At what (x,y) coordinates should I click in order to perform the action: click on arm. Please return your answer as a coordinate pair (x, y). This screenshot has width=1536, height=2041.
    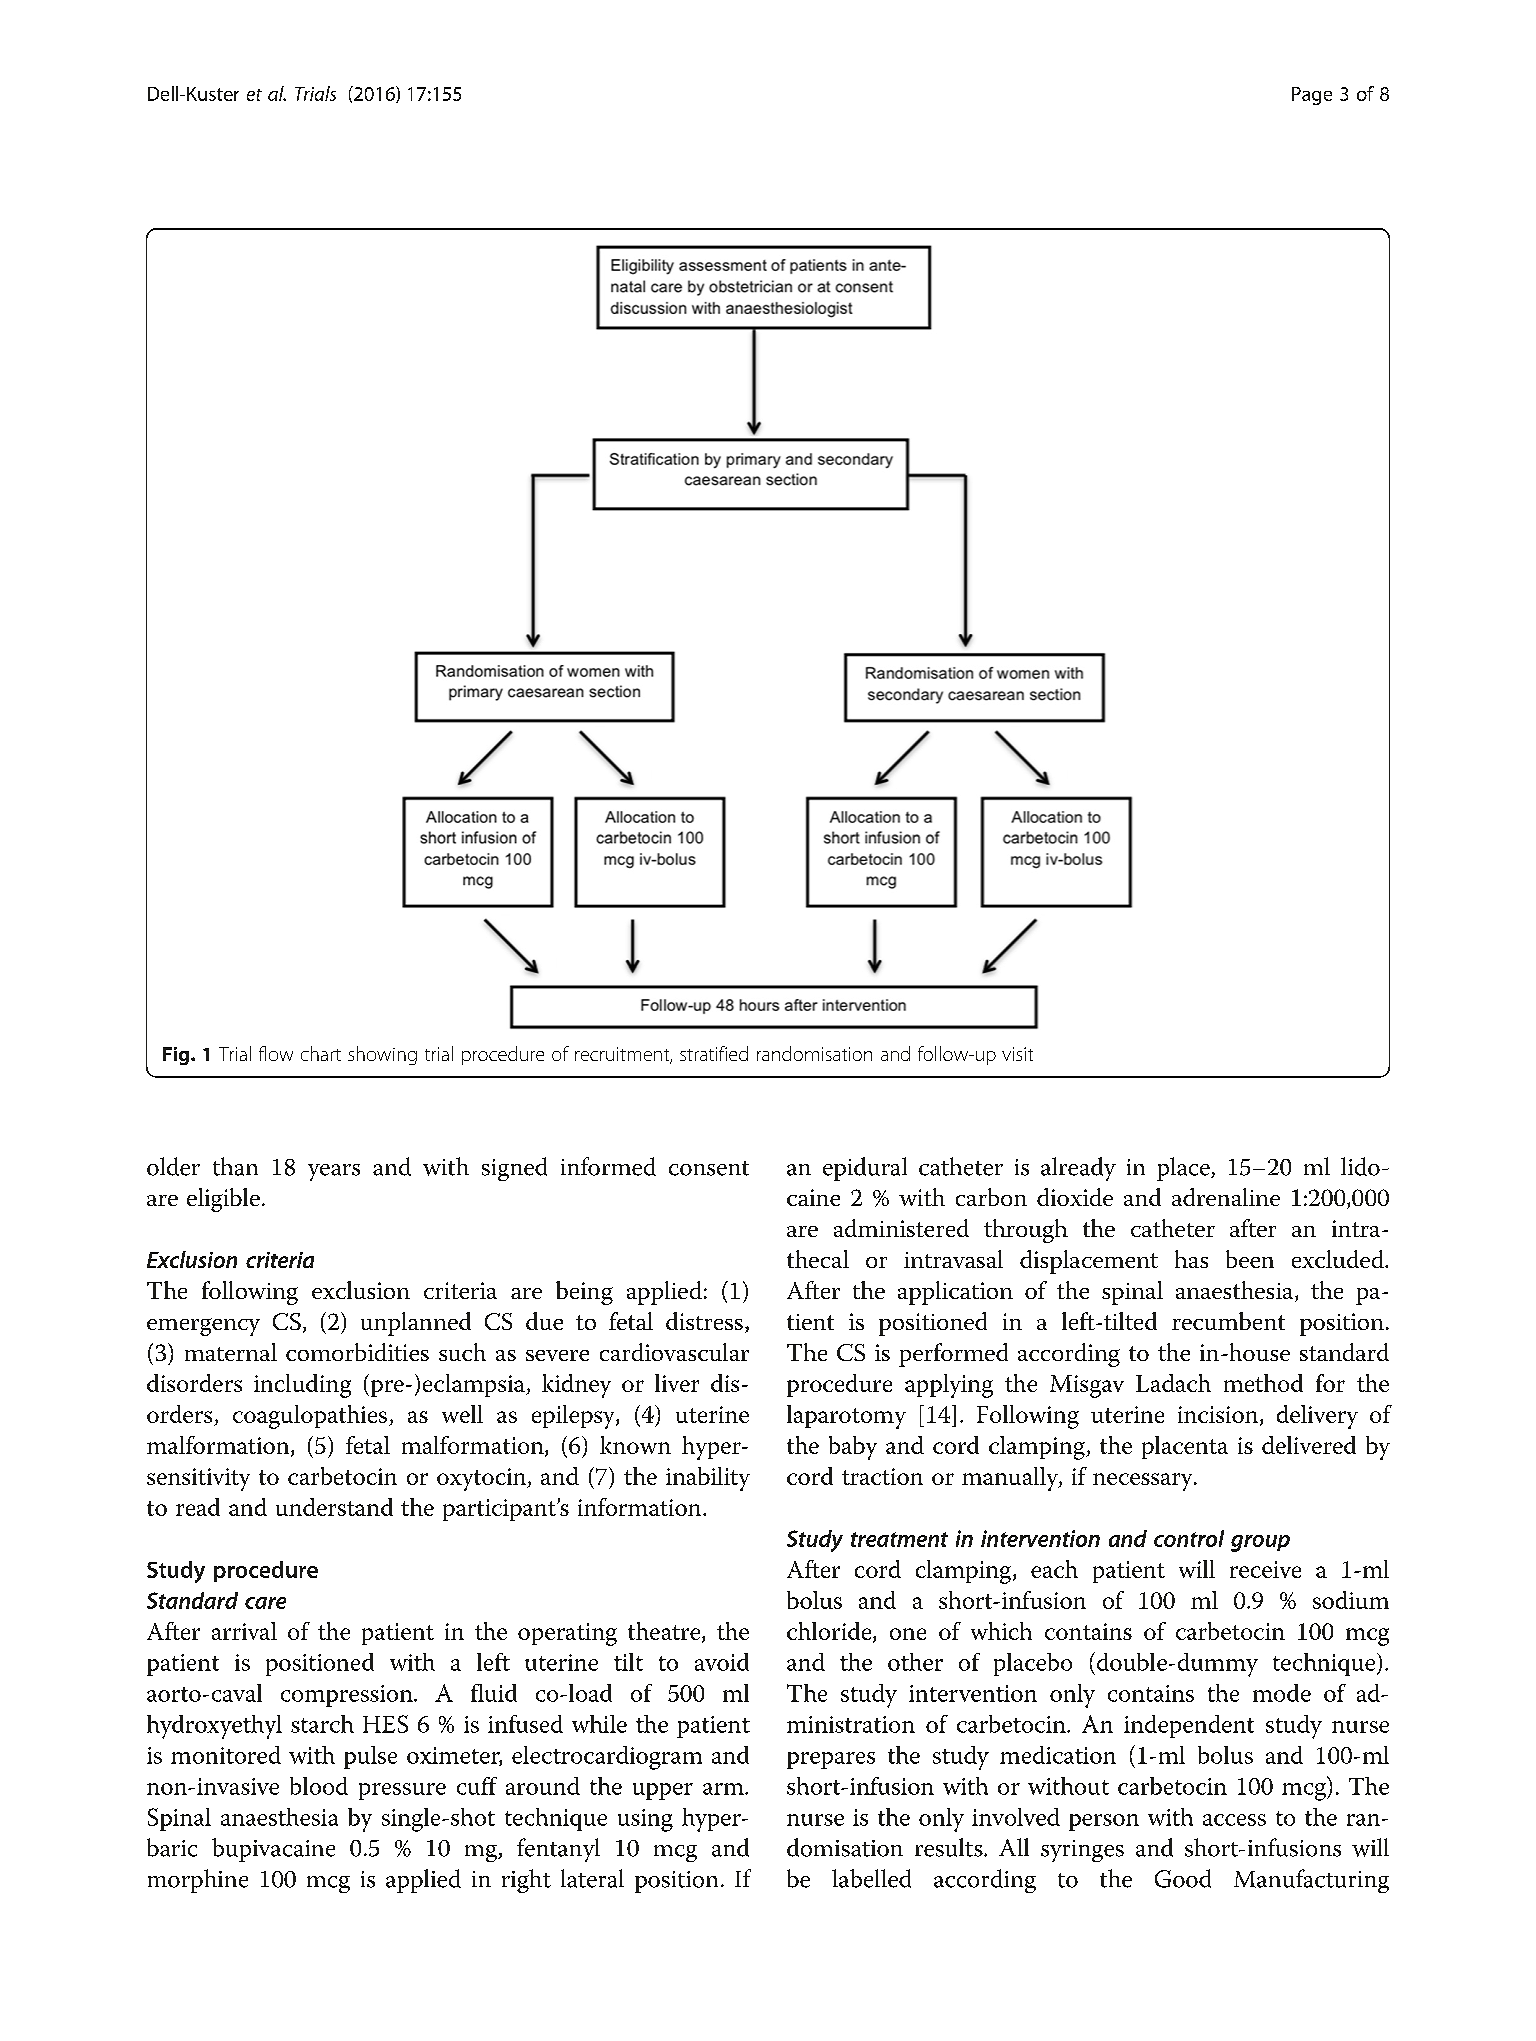
    Looking at the image, I should click on (724, 1789).
